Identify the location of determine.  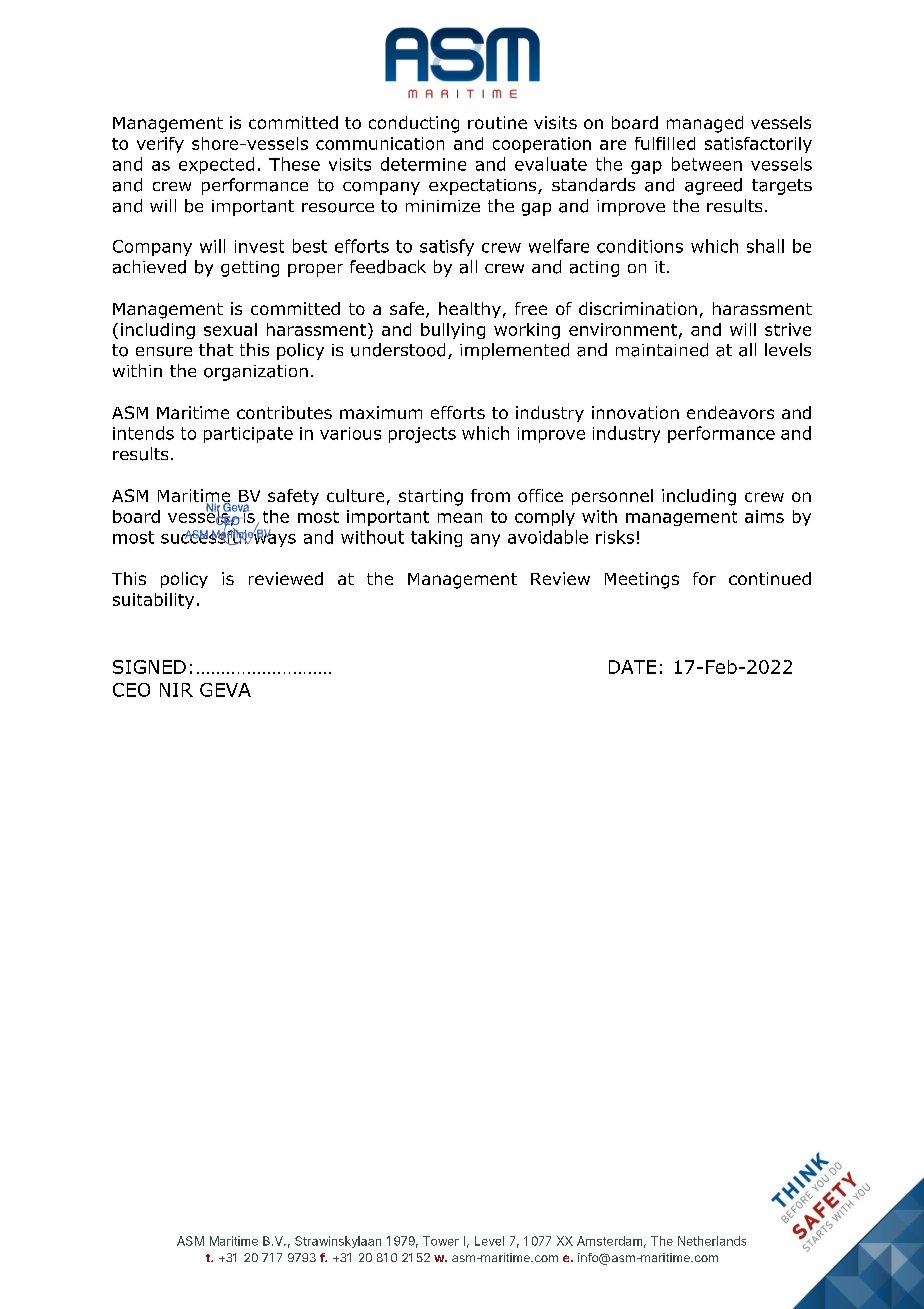
(423, 164).
